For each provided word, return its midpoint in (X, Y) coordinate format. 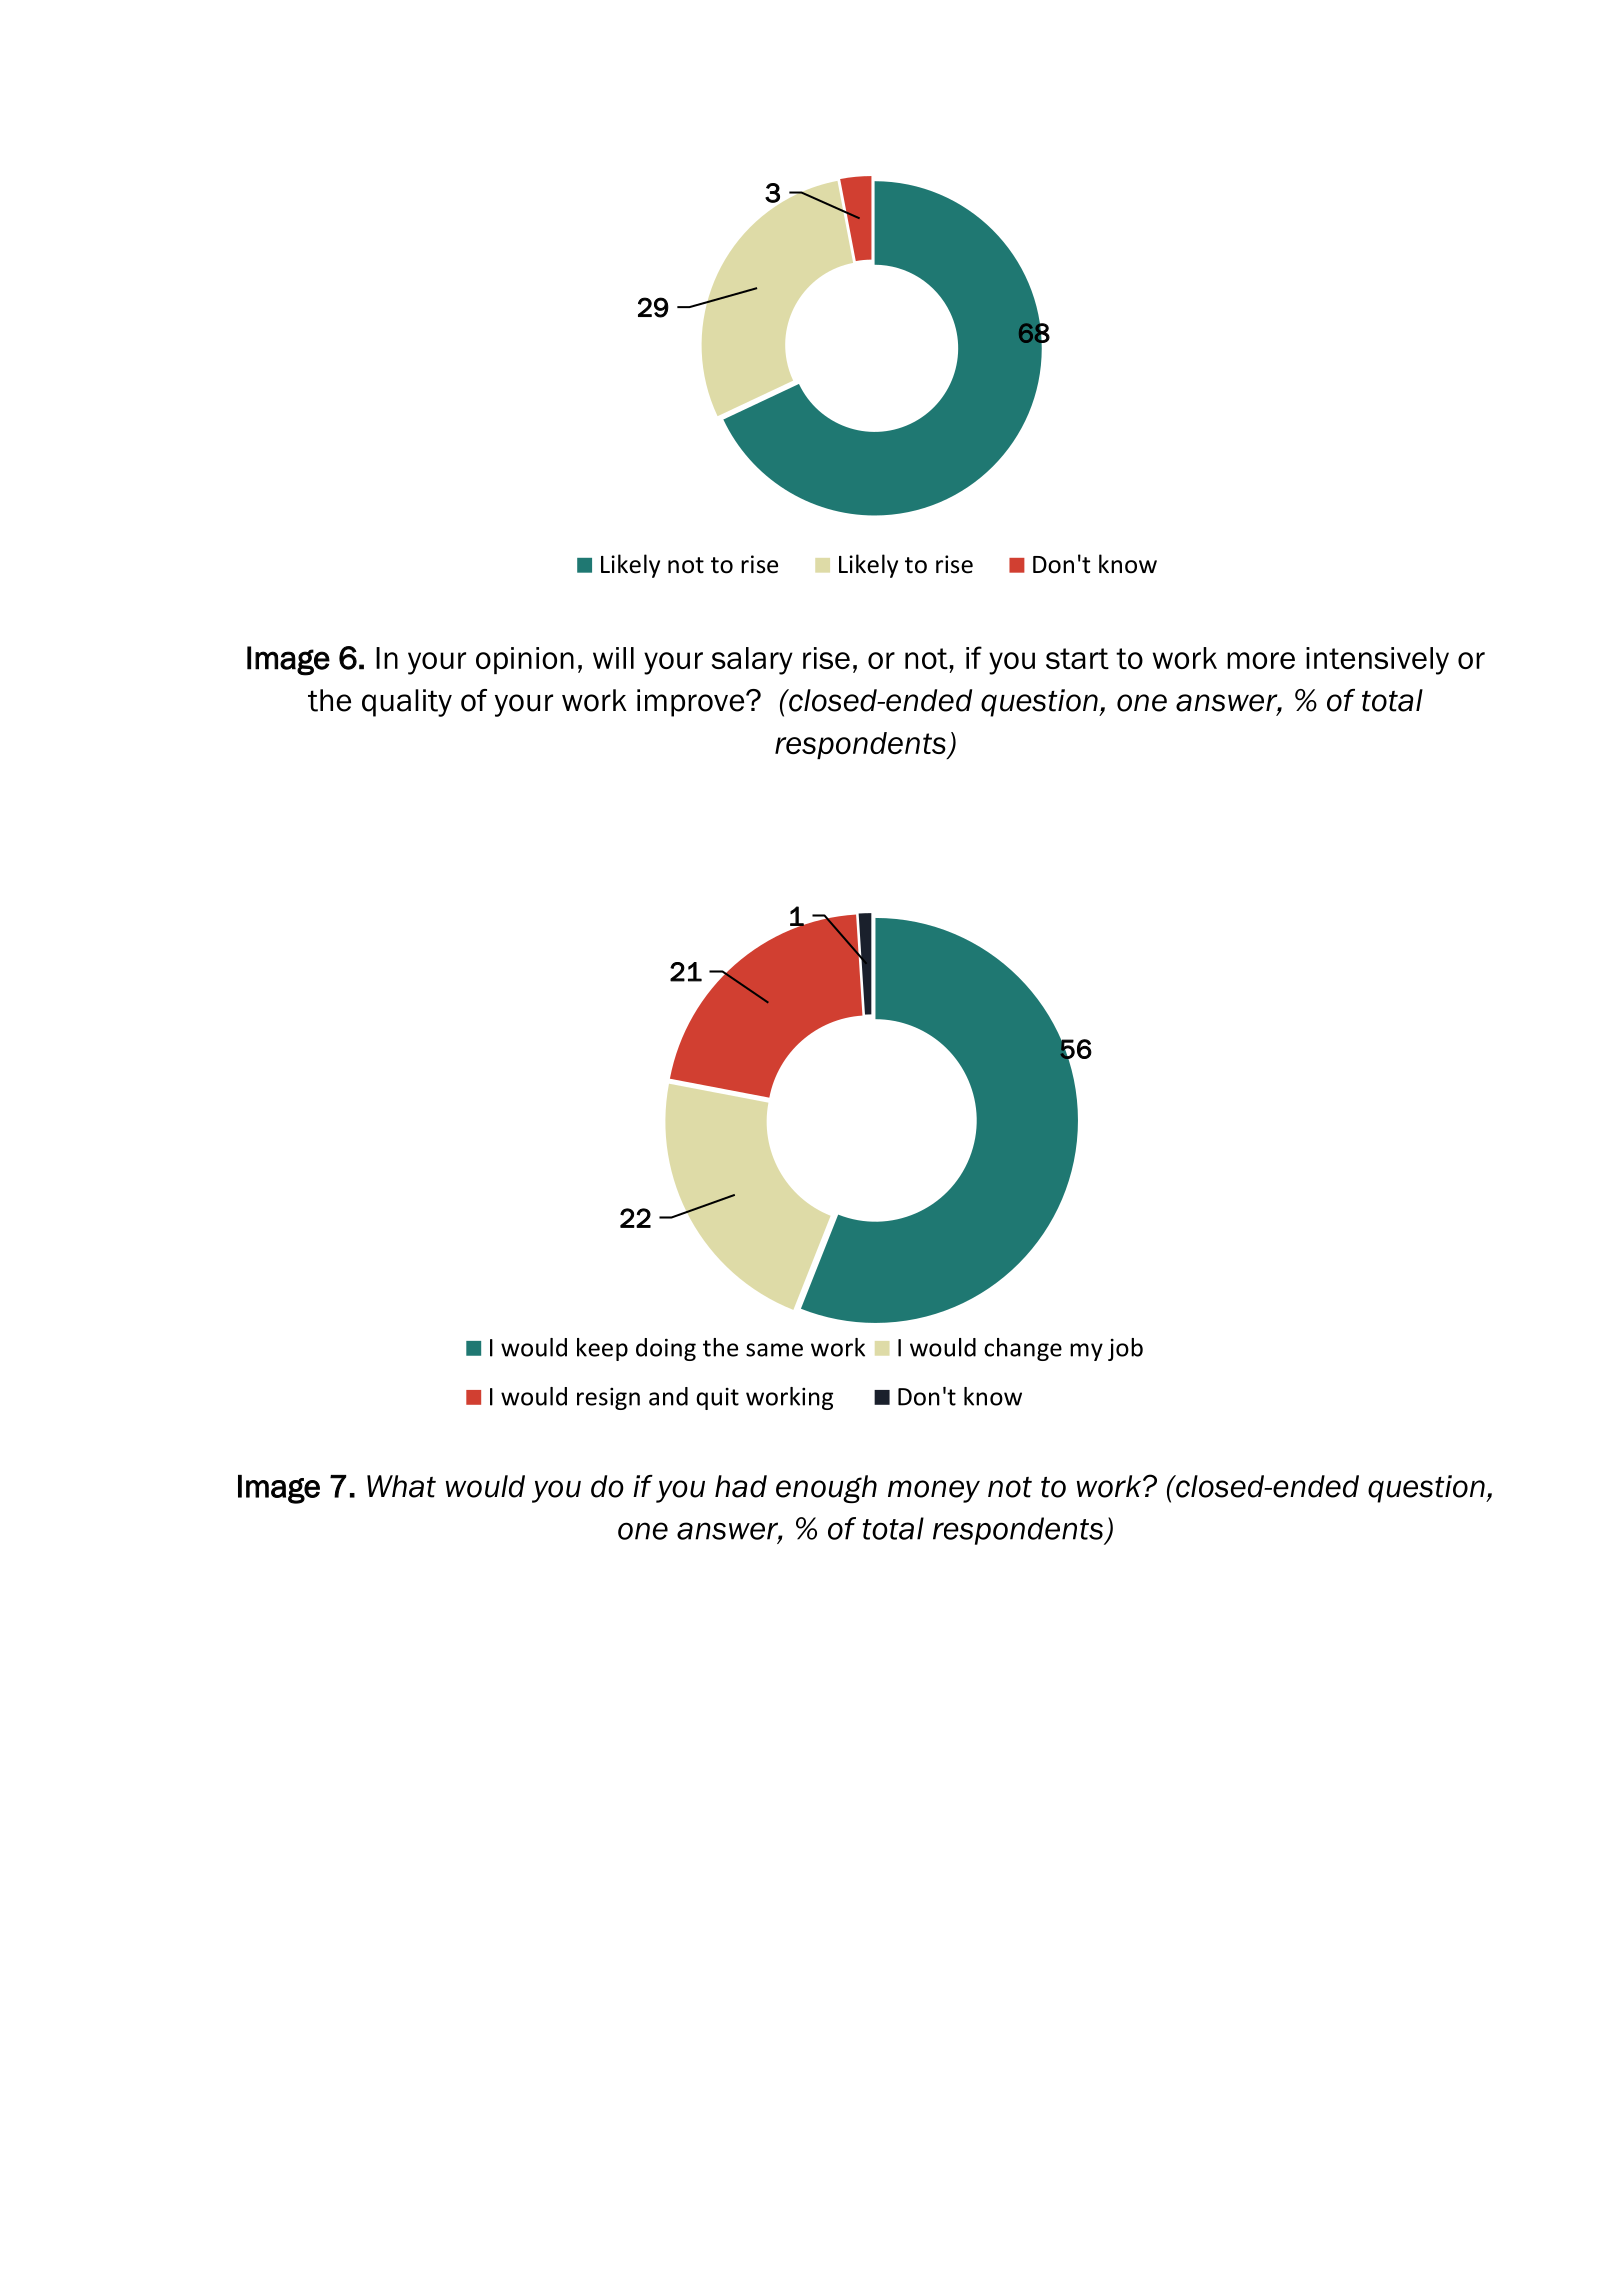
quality (407, 703)
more (1261, 660)
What (401, 1486)
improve (692, 703)
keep (602, 1349)
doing (666, 1349)
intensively (1377, 661)
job (1125, 1349)
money (934, 1491)
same (774, 1350)
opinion (525, 660)
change (1023, 1349)
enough (826, 1489)
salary (752, 661)
